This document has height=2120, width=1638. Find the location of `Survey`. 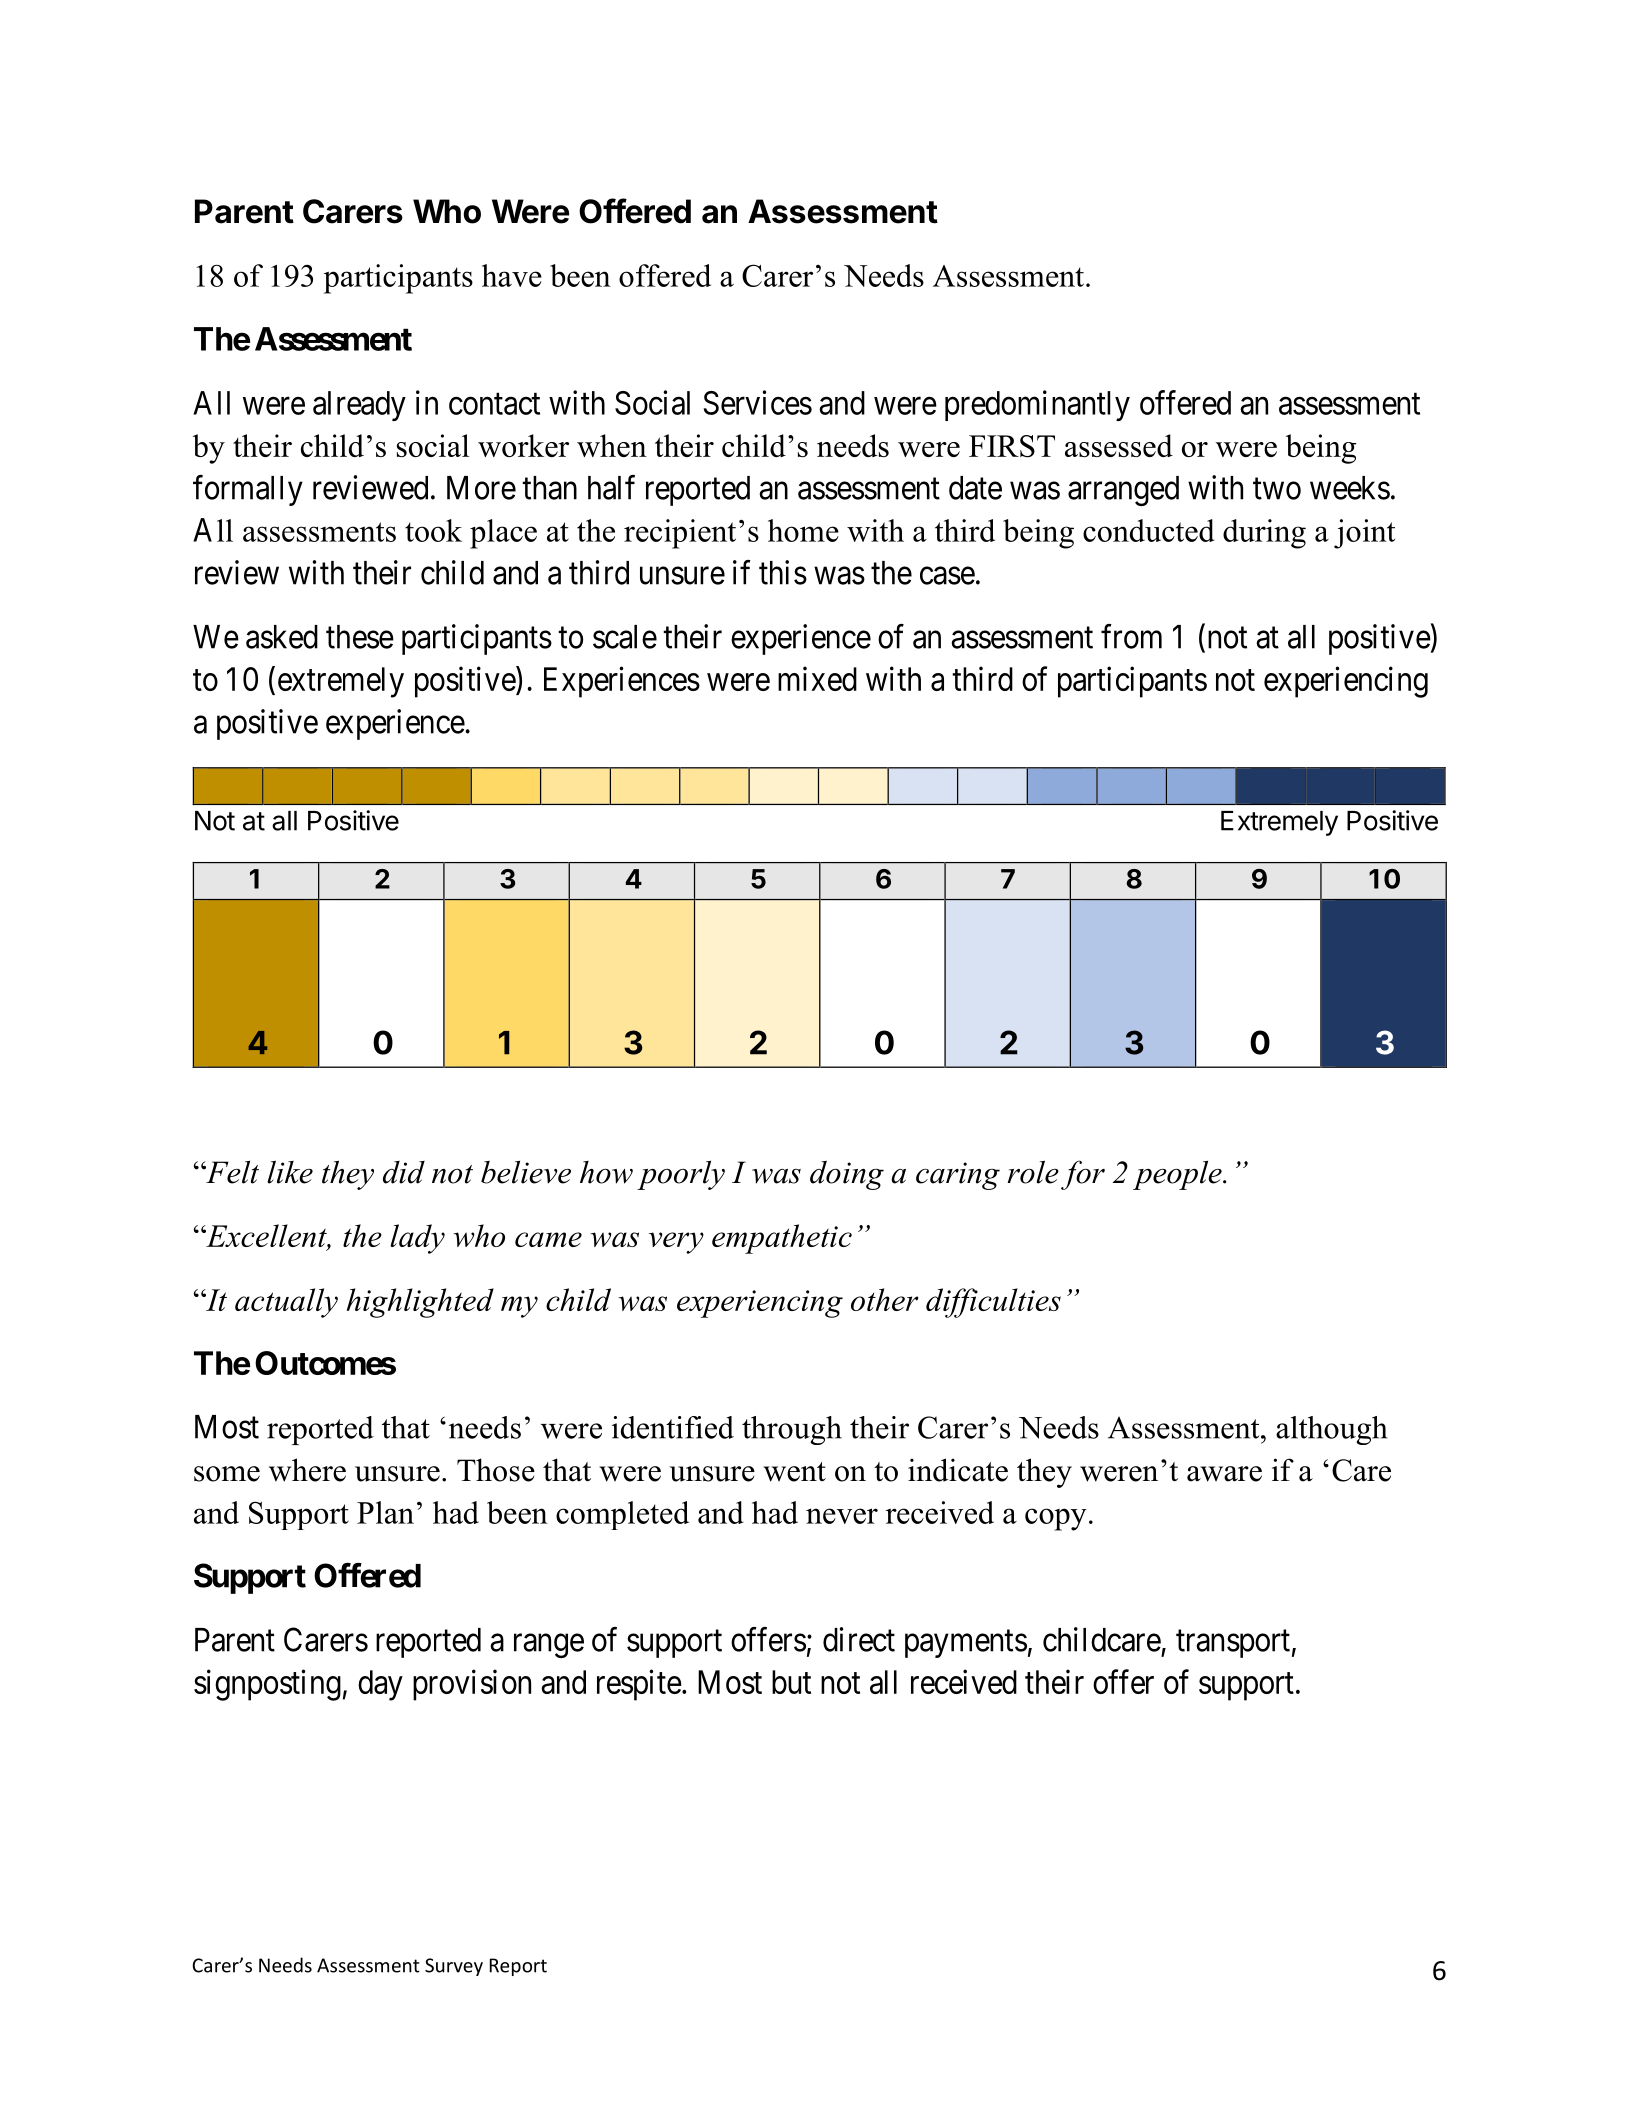

Survey is located at coordinates (454, 1967).
